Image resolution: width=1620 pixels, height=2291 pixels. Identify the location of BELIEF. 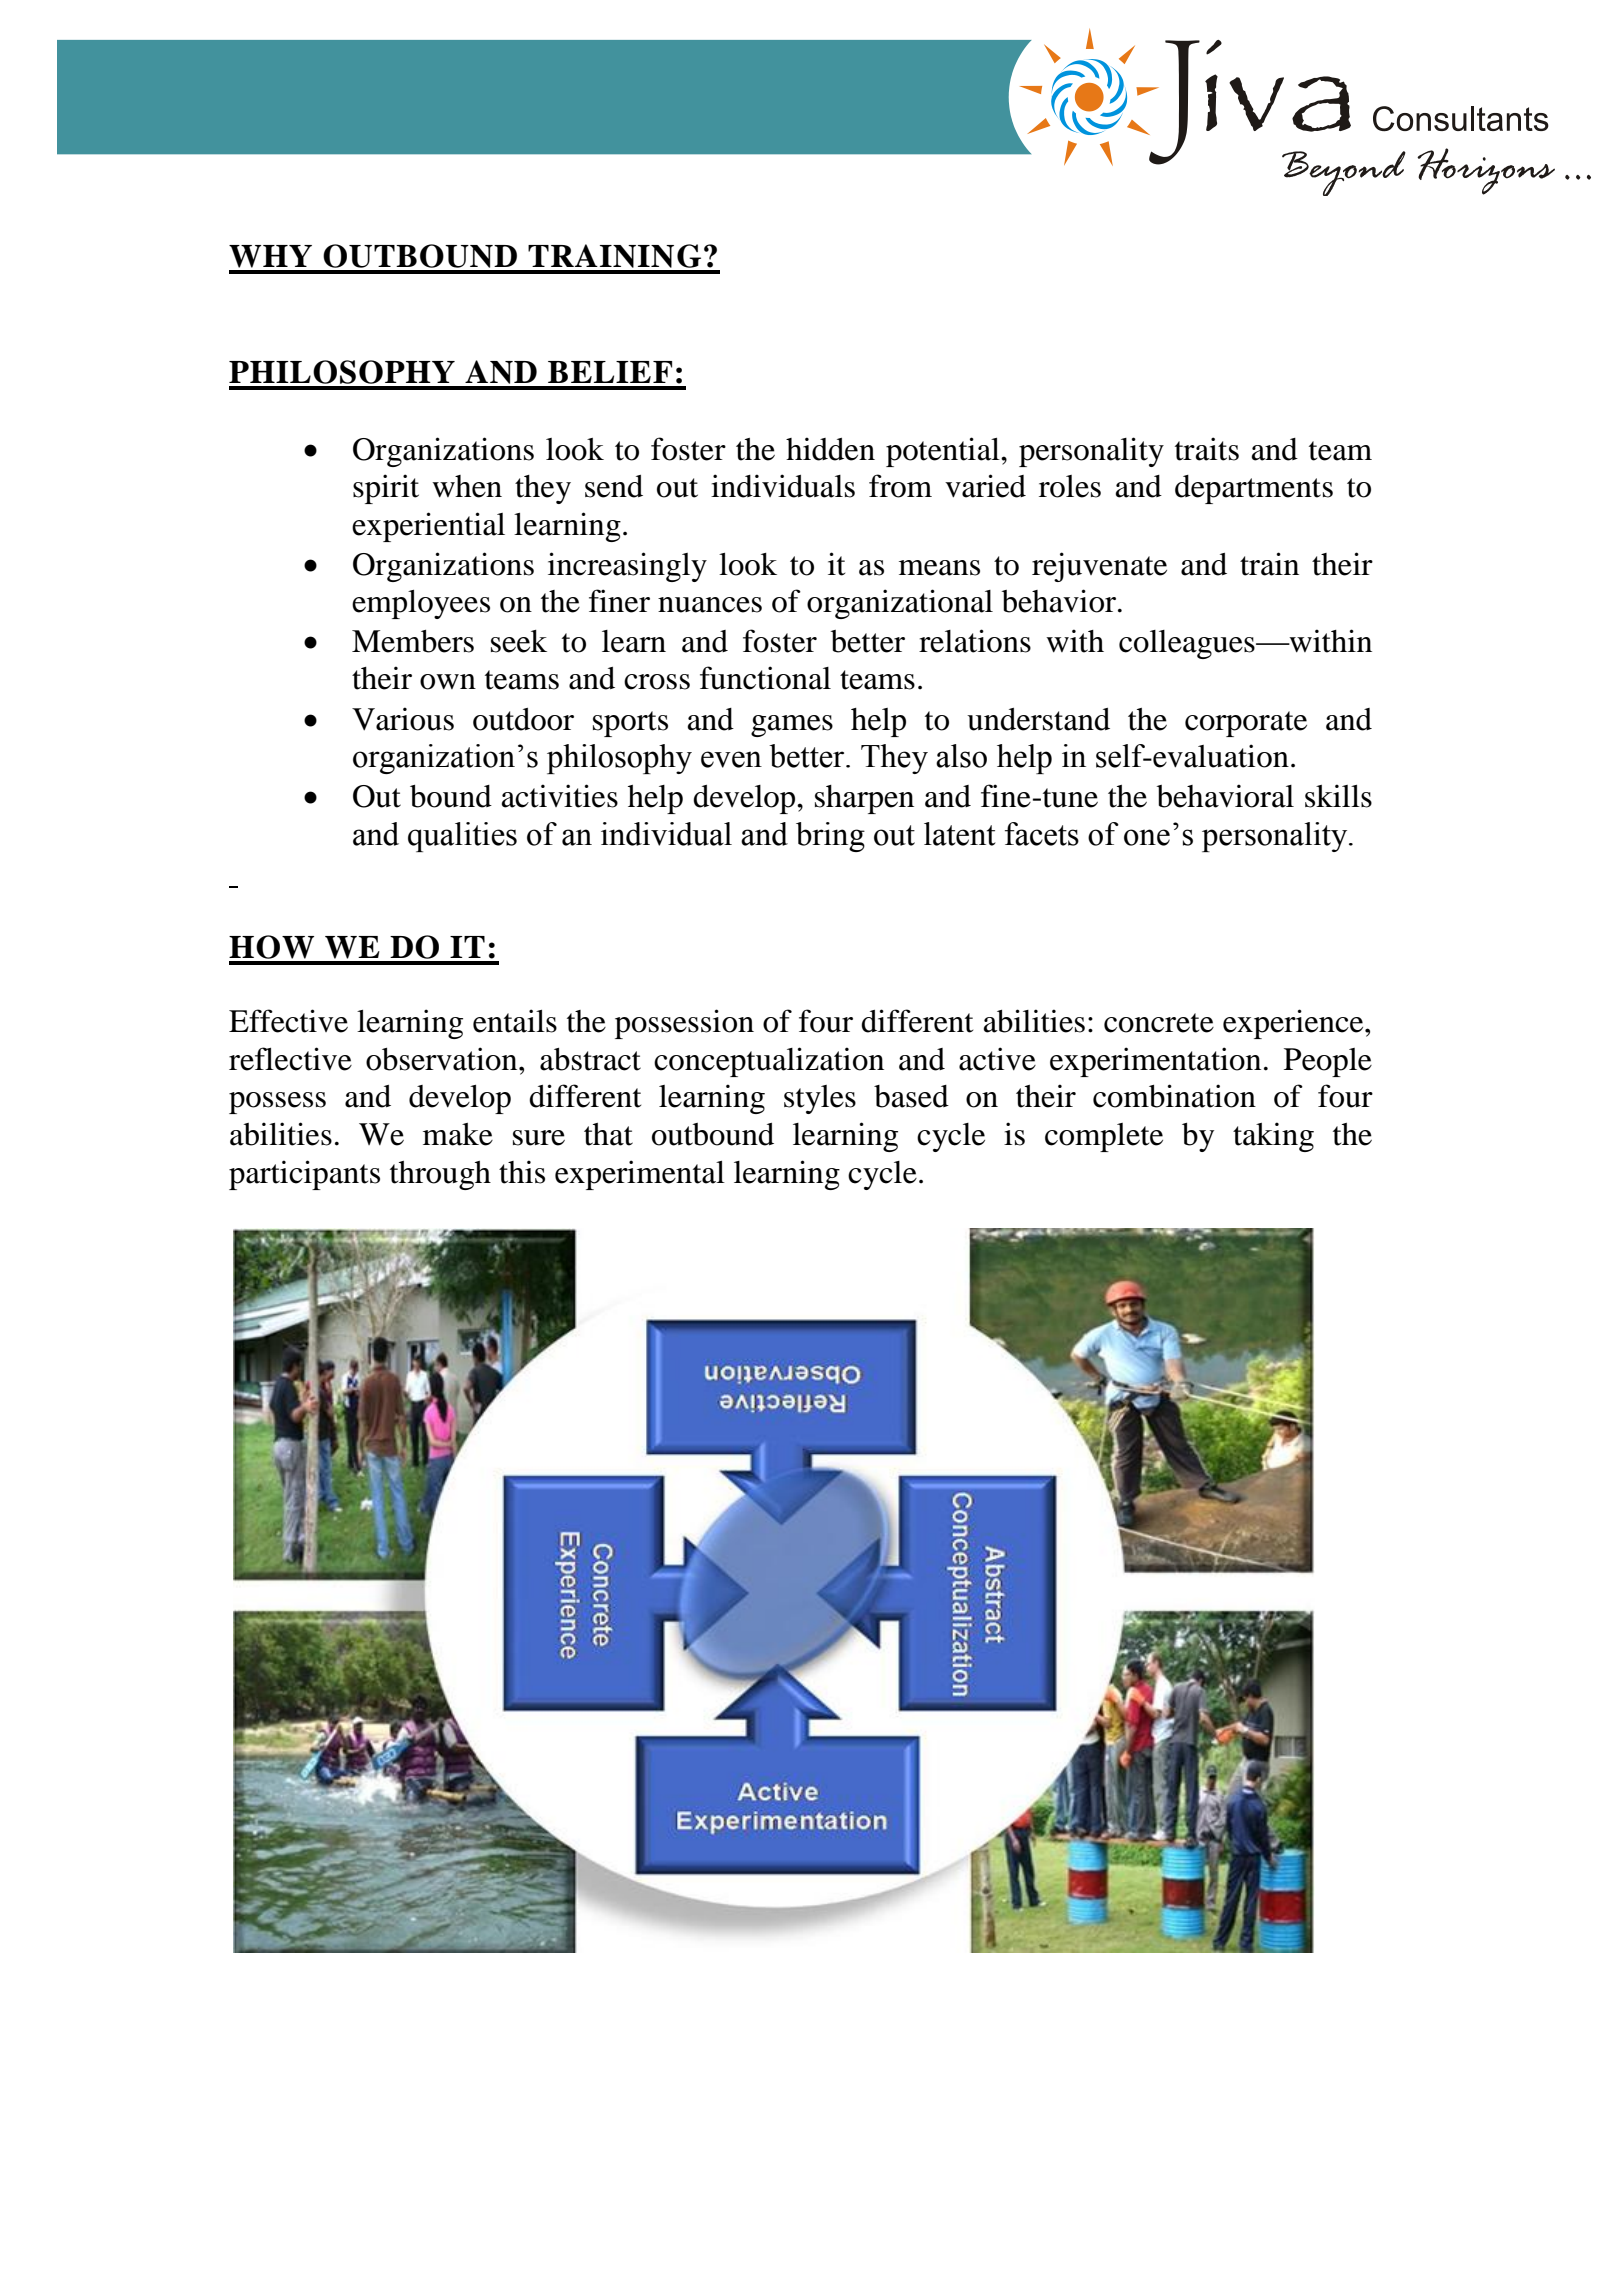
(610, 372).
